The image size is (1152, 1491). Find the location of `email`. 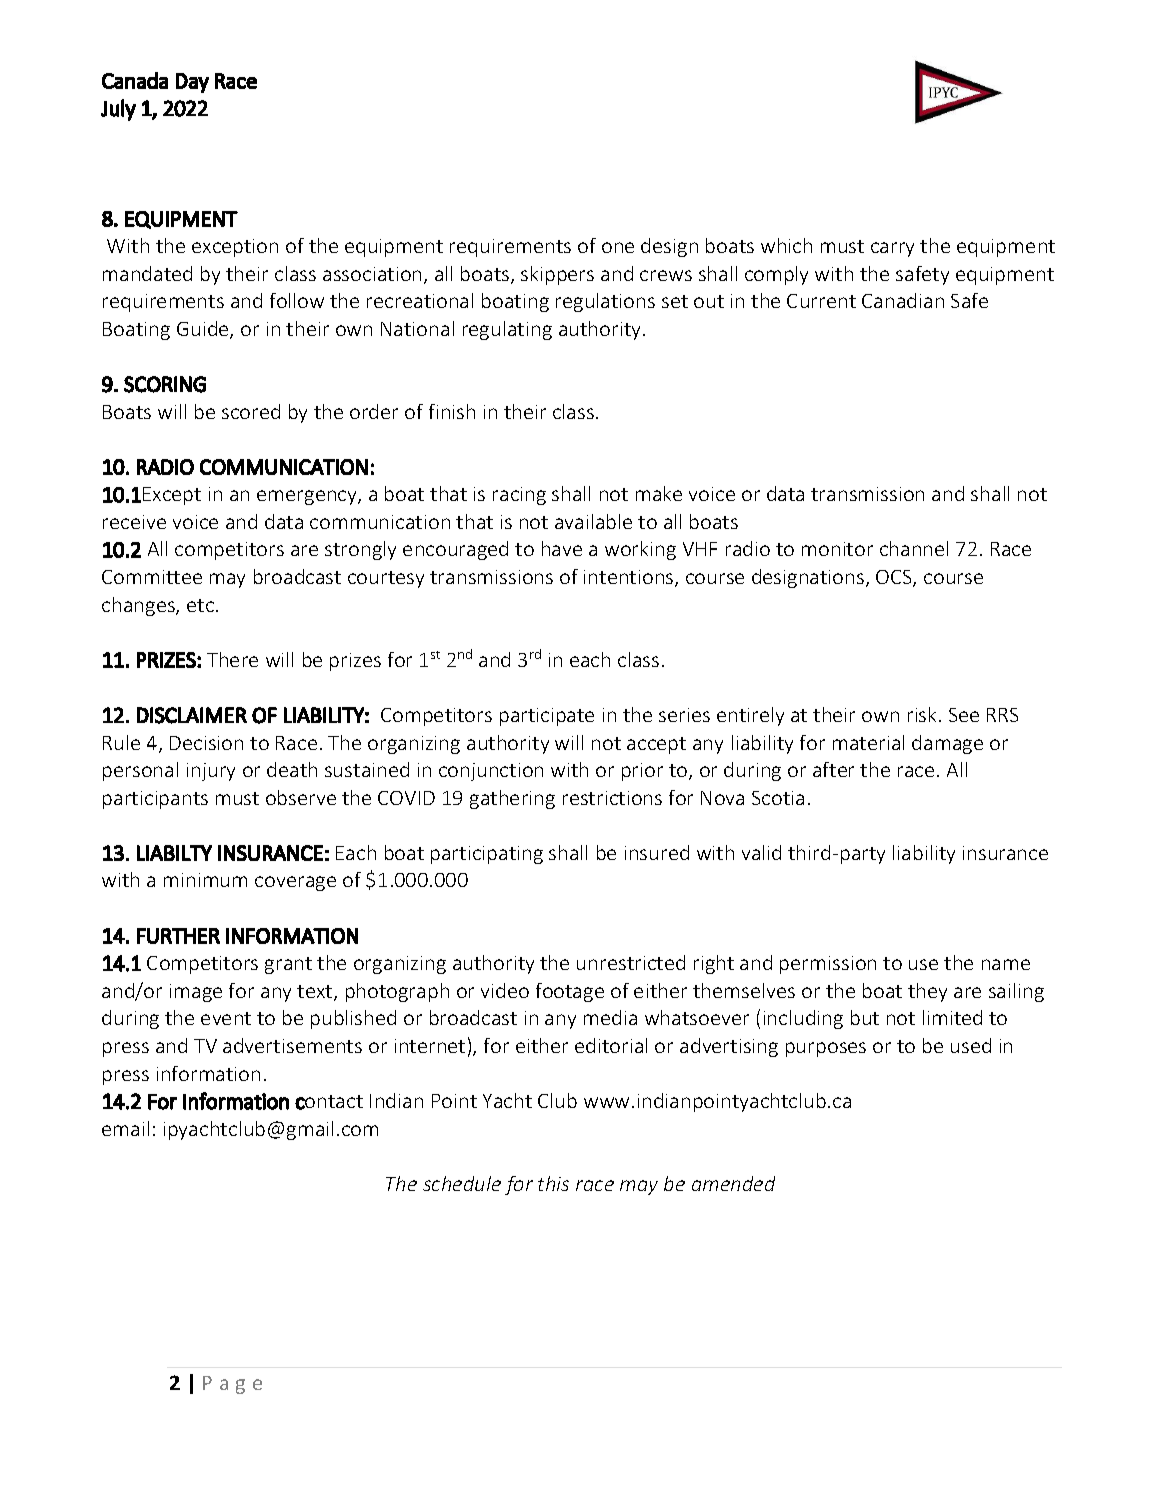

email is located at coordinates (125, 1128).
